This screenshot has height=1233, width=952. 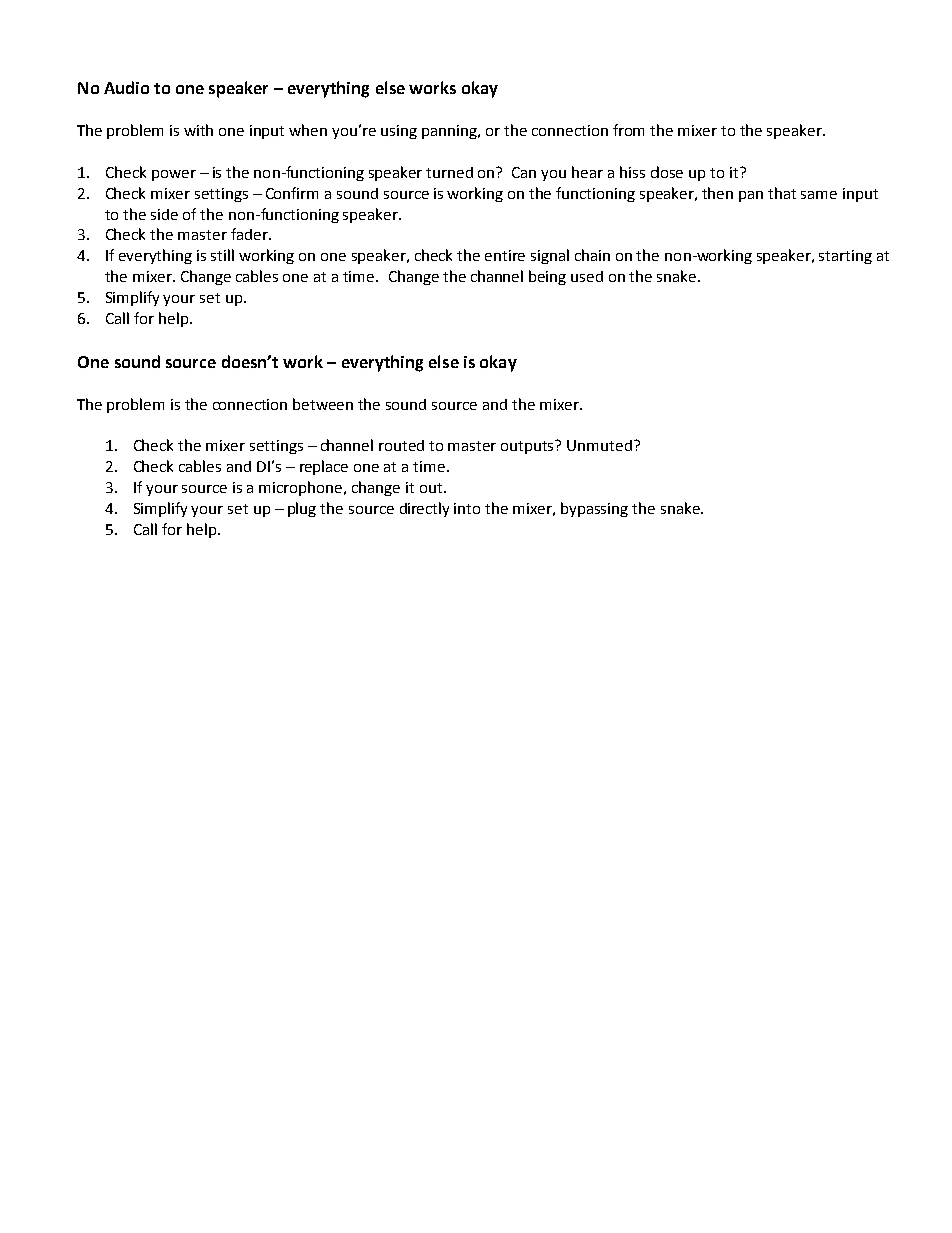 I want to click on using, so click(x=399, y=132).
